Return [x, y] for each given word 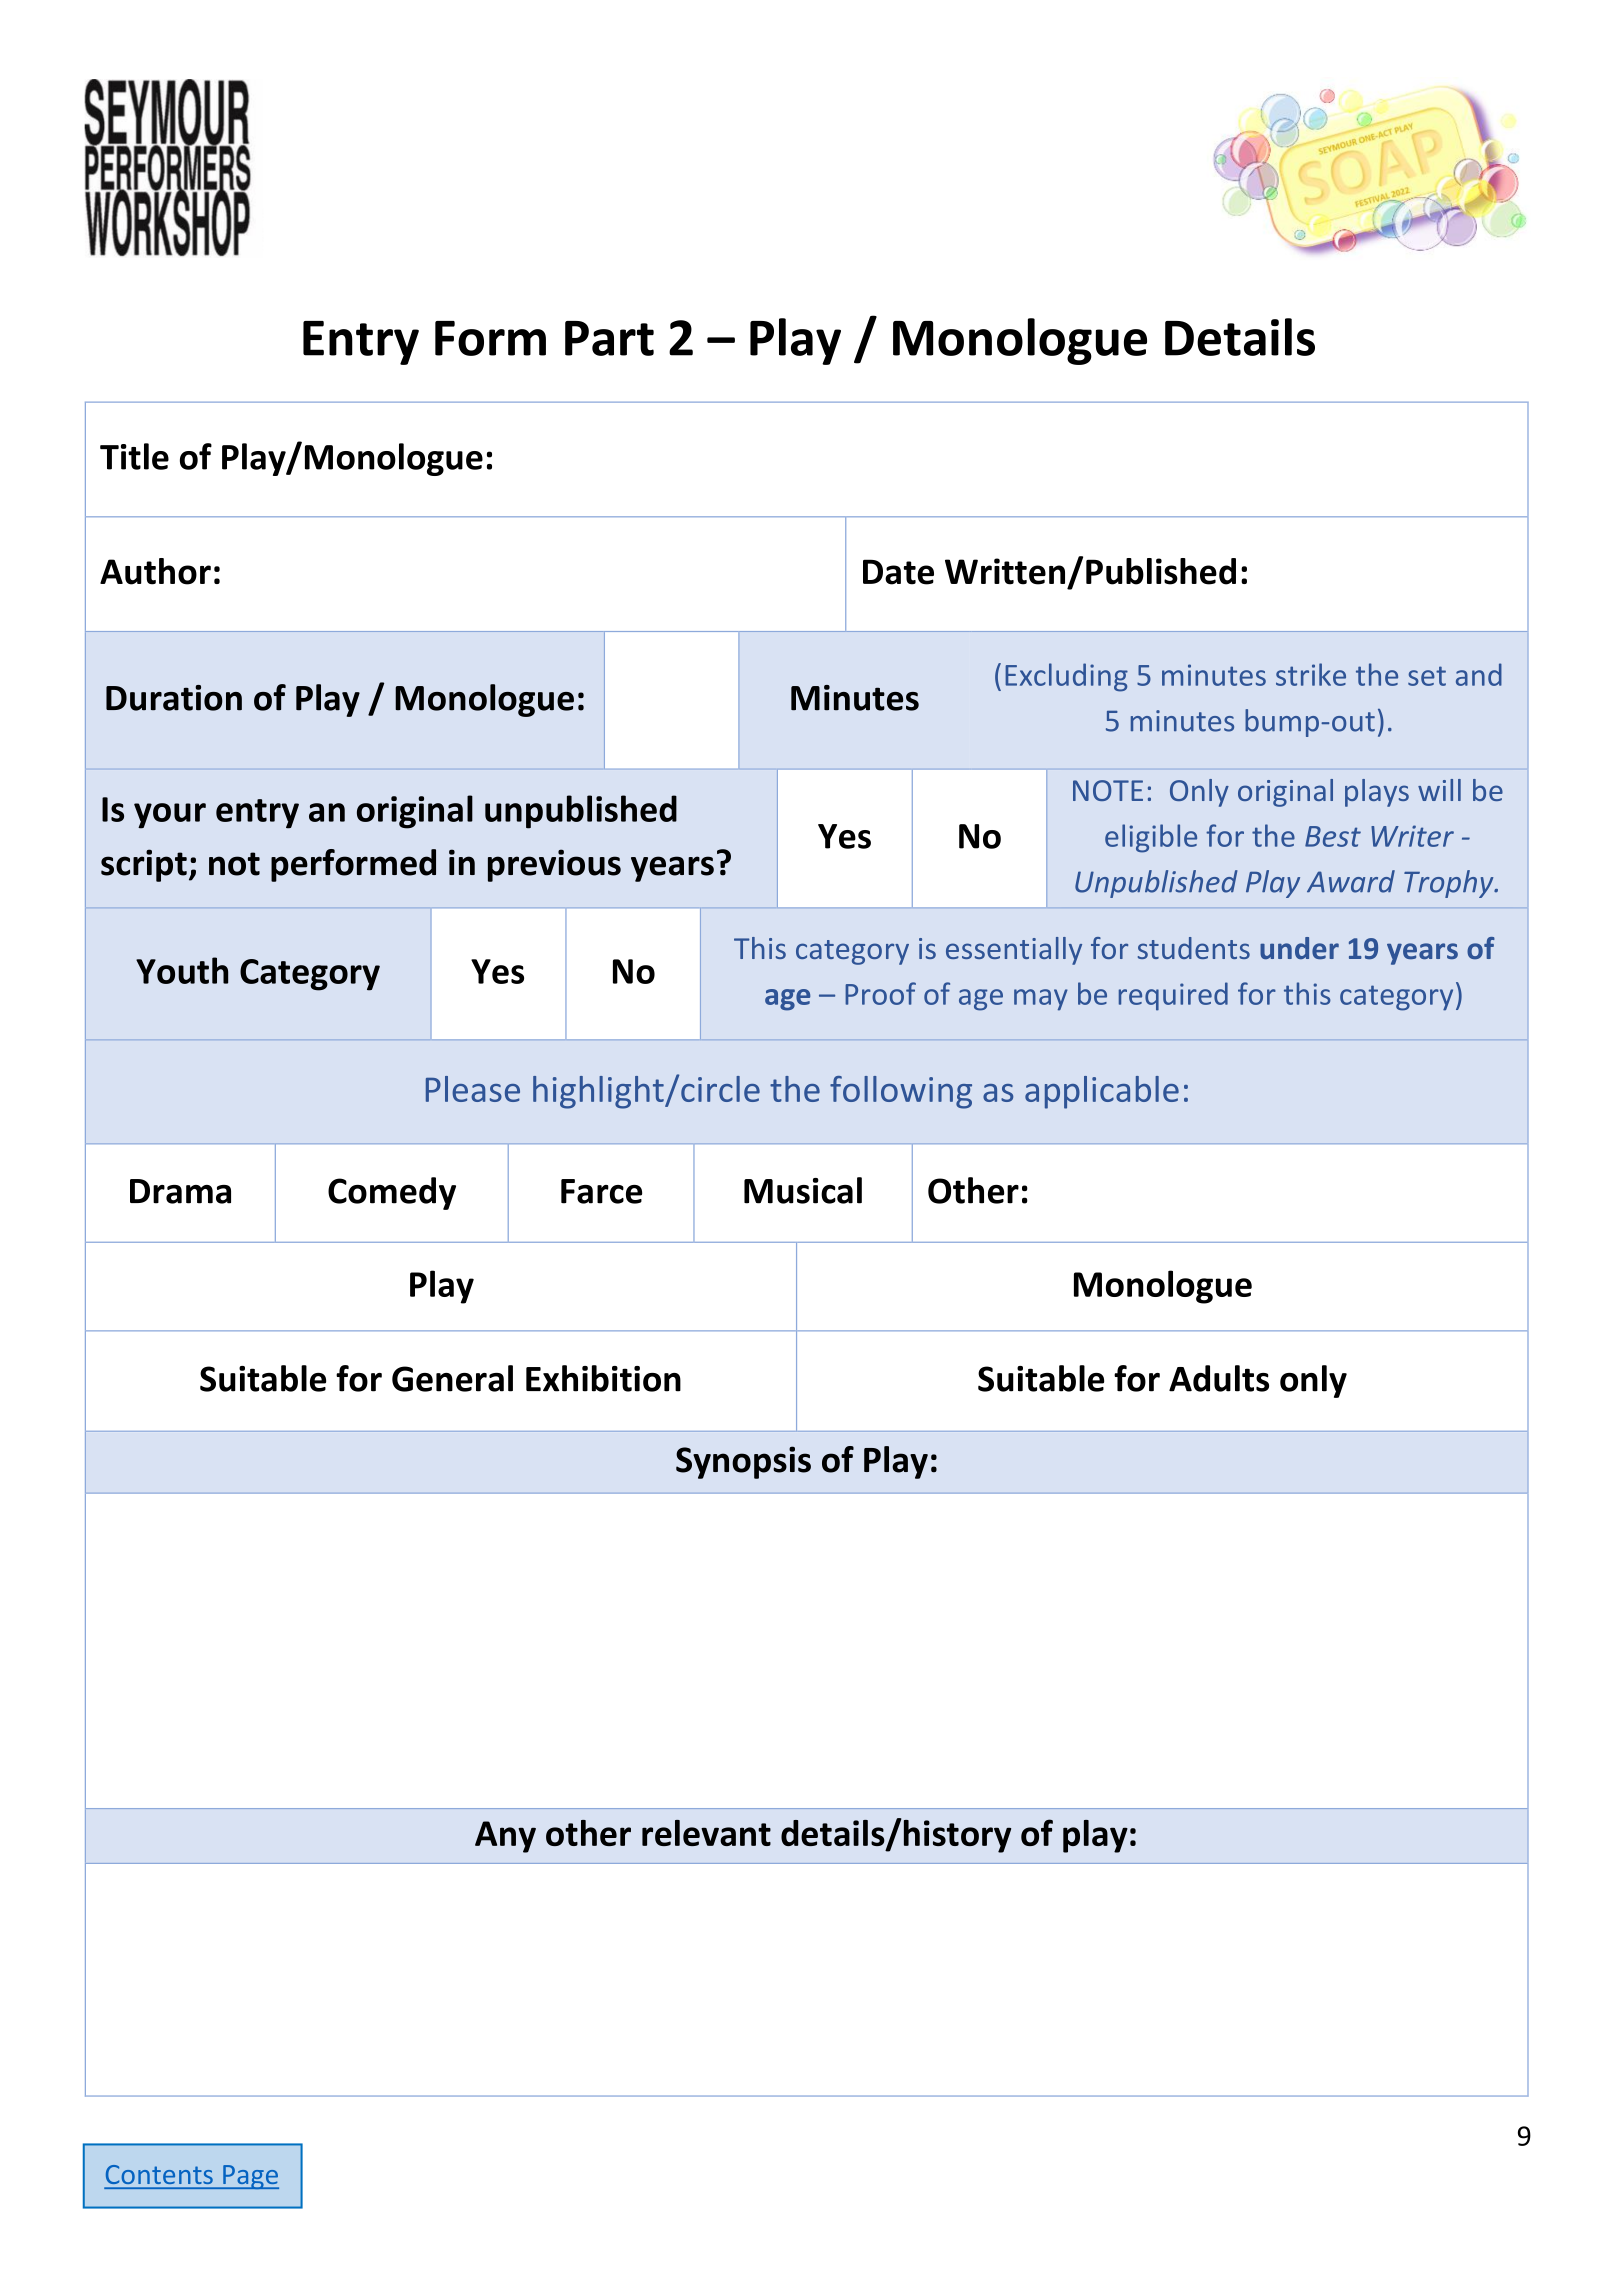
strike [1311, 674]
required [1173, 996]
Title [134, 456]
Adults [1219, 1378]
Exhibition [603, 1378]
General [452, 1378]
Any [505, 1837]
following [901, 1092]
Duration [174, 698]
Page [250, 2177]
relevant [706, 1833]
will [1439, 790]
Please [473, 1089]
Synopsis [743, 1462]
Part [609, 338]
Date [898, 572]
